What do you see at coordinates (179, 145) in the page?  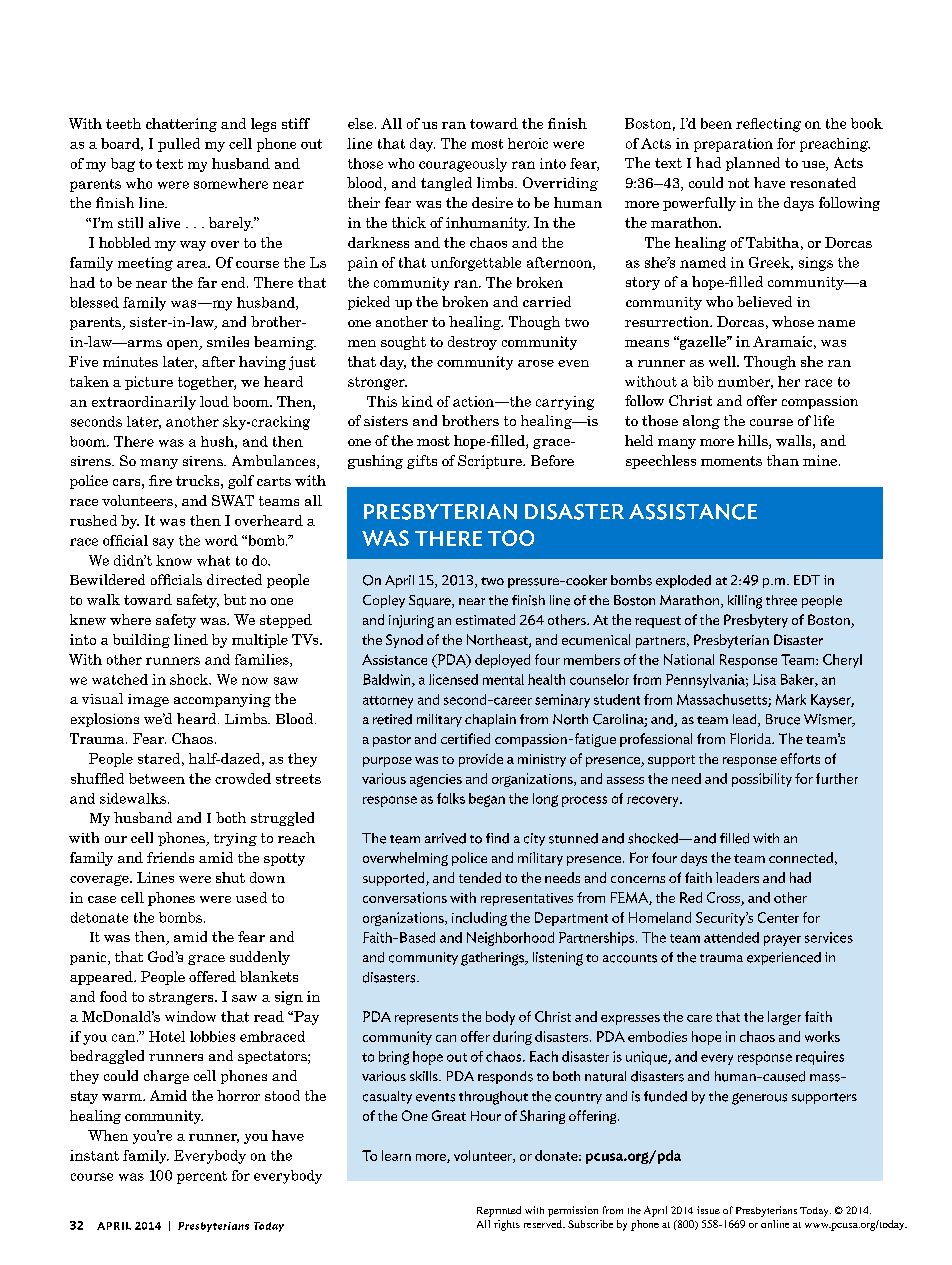 I see `pulled` at bounding box center [179, 145].
